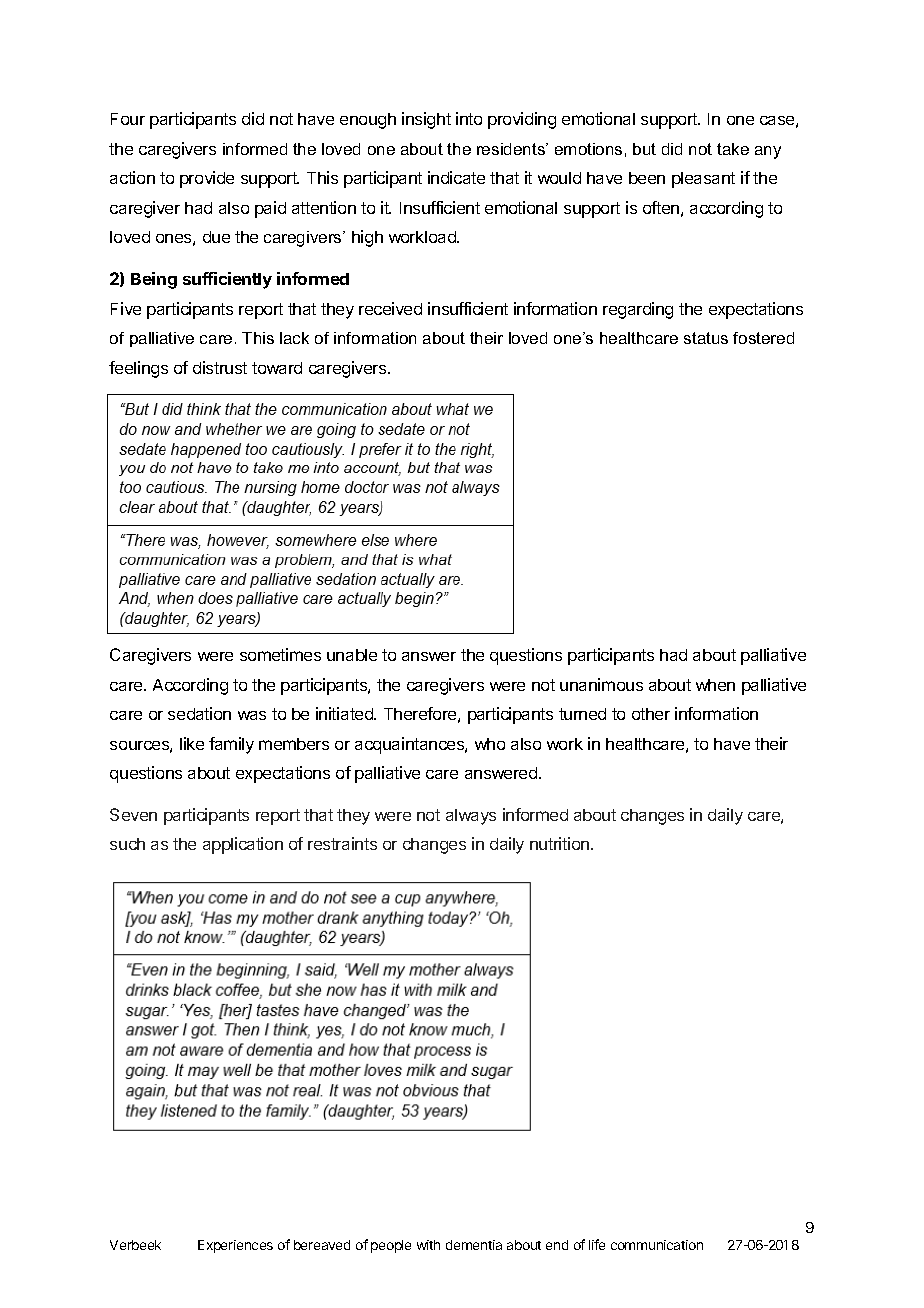 The width and height of the screenshot is (924, 1308). Describe the element at coordinates (456, 177) in the screenshot. I see `indicate` at that location.
